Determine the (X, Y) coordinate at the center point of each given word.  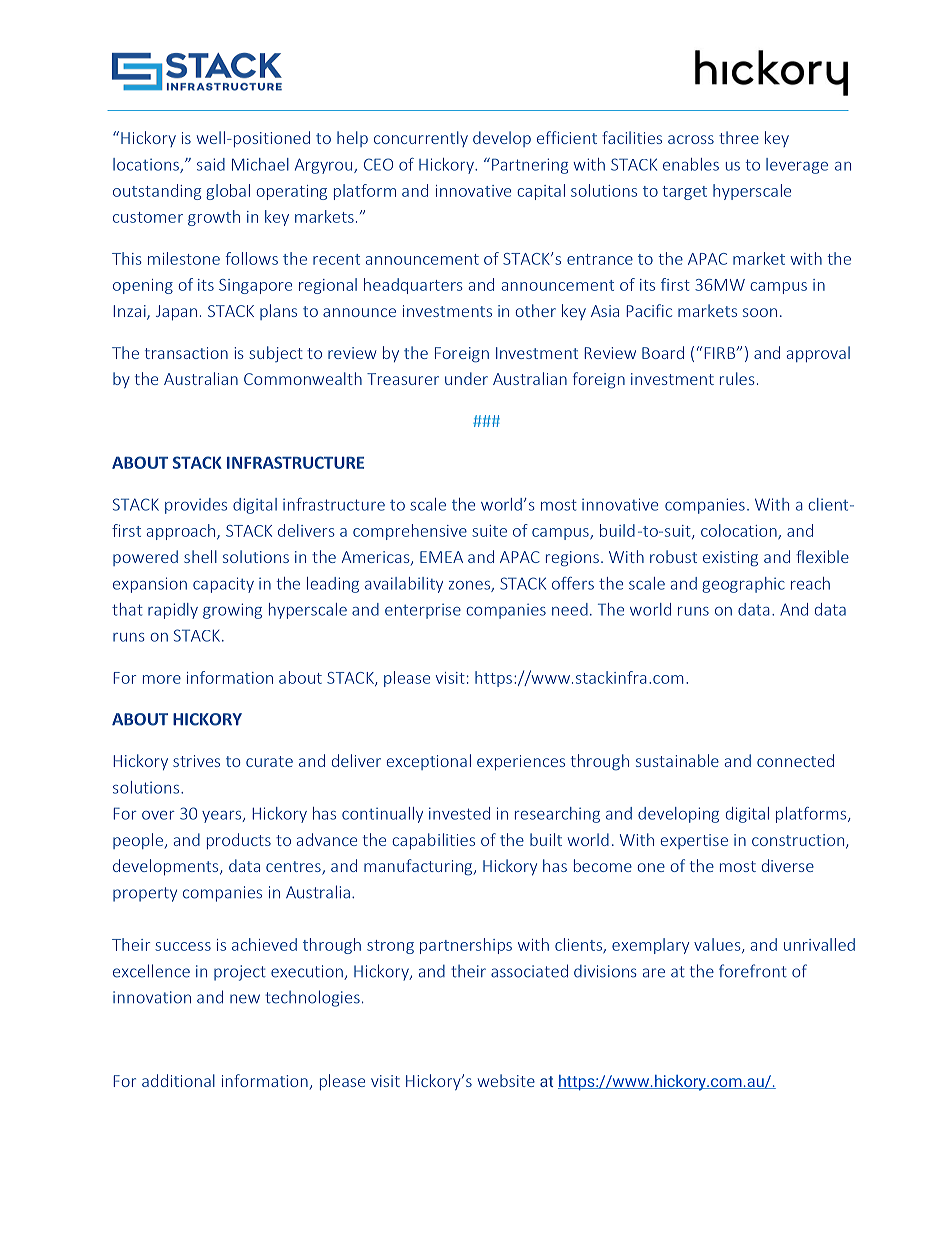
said (211, 164)
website (506, 1080)
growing (232, 611)
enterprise (423, 611)
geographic (743, 585)
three (739, 137)
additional (178, 1080)
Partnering (530, 166)
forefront (753, 971)
